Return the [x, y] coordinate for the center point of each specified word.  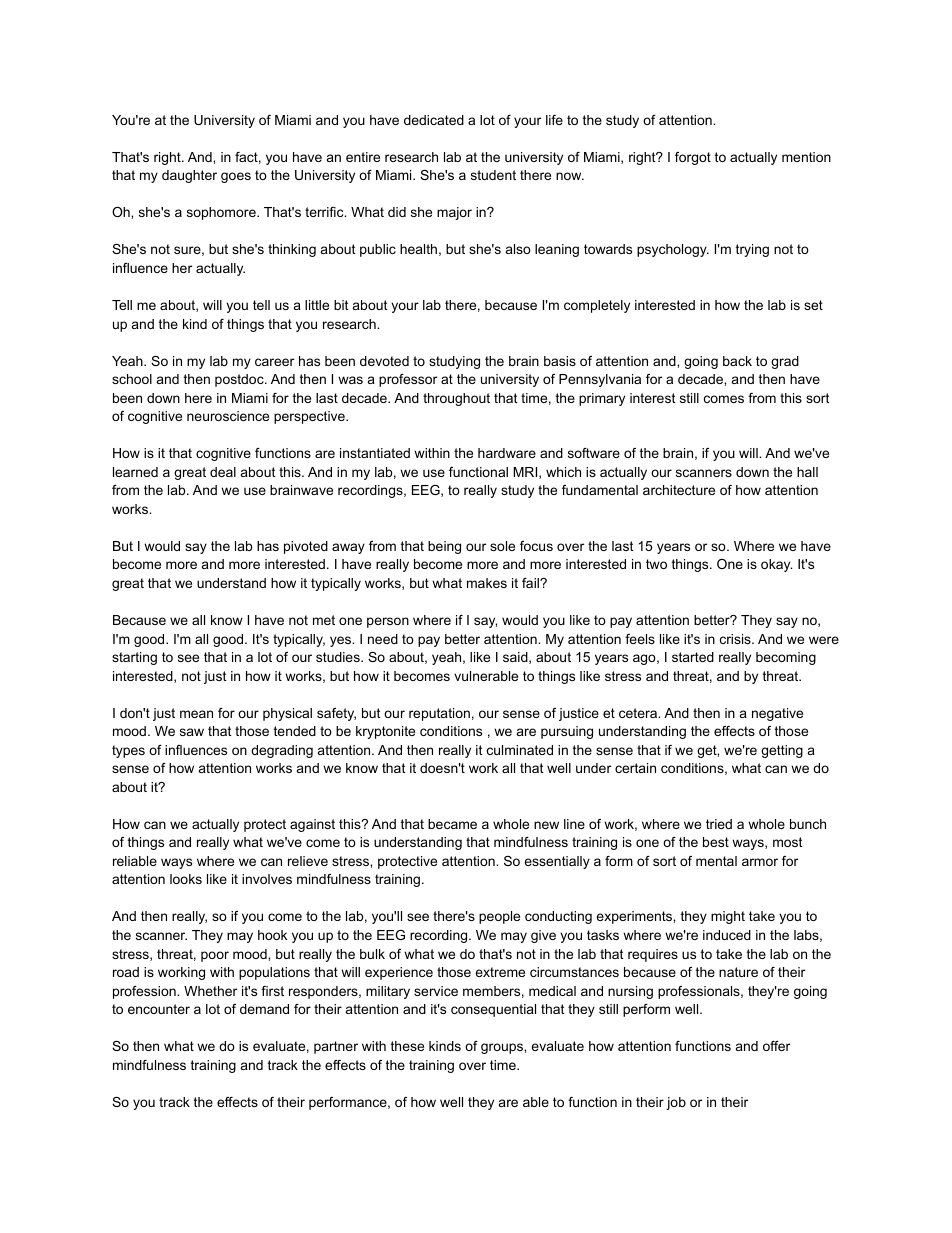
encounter [159, 1009]
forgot [693, 158]
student [493, 175]
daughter [189, 176]
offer [776, 1046]
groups [503, 1048]
